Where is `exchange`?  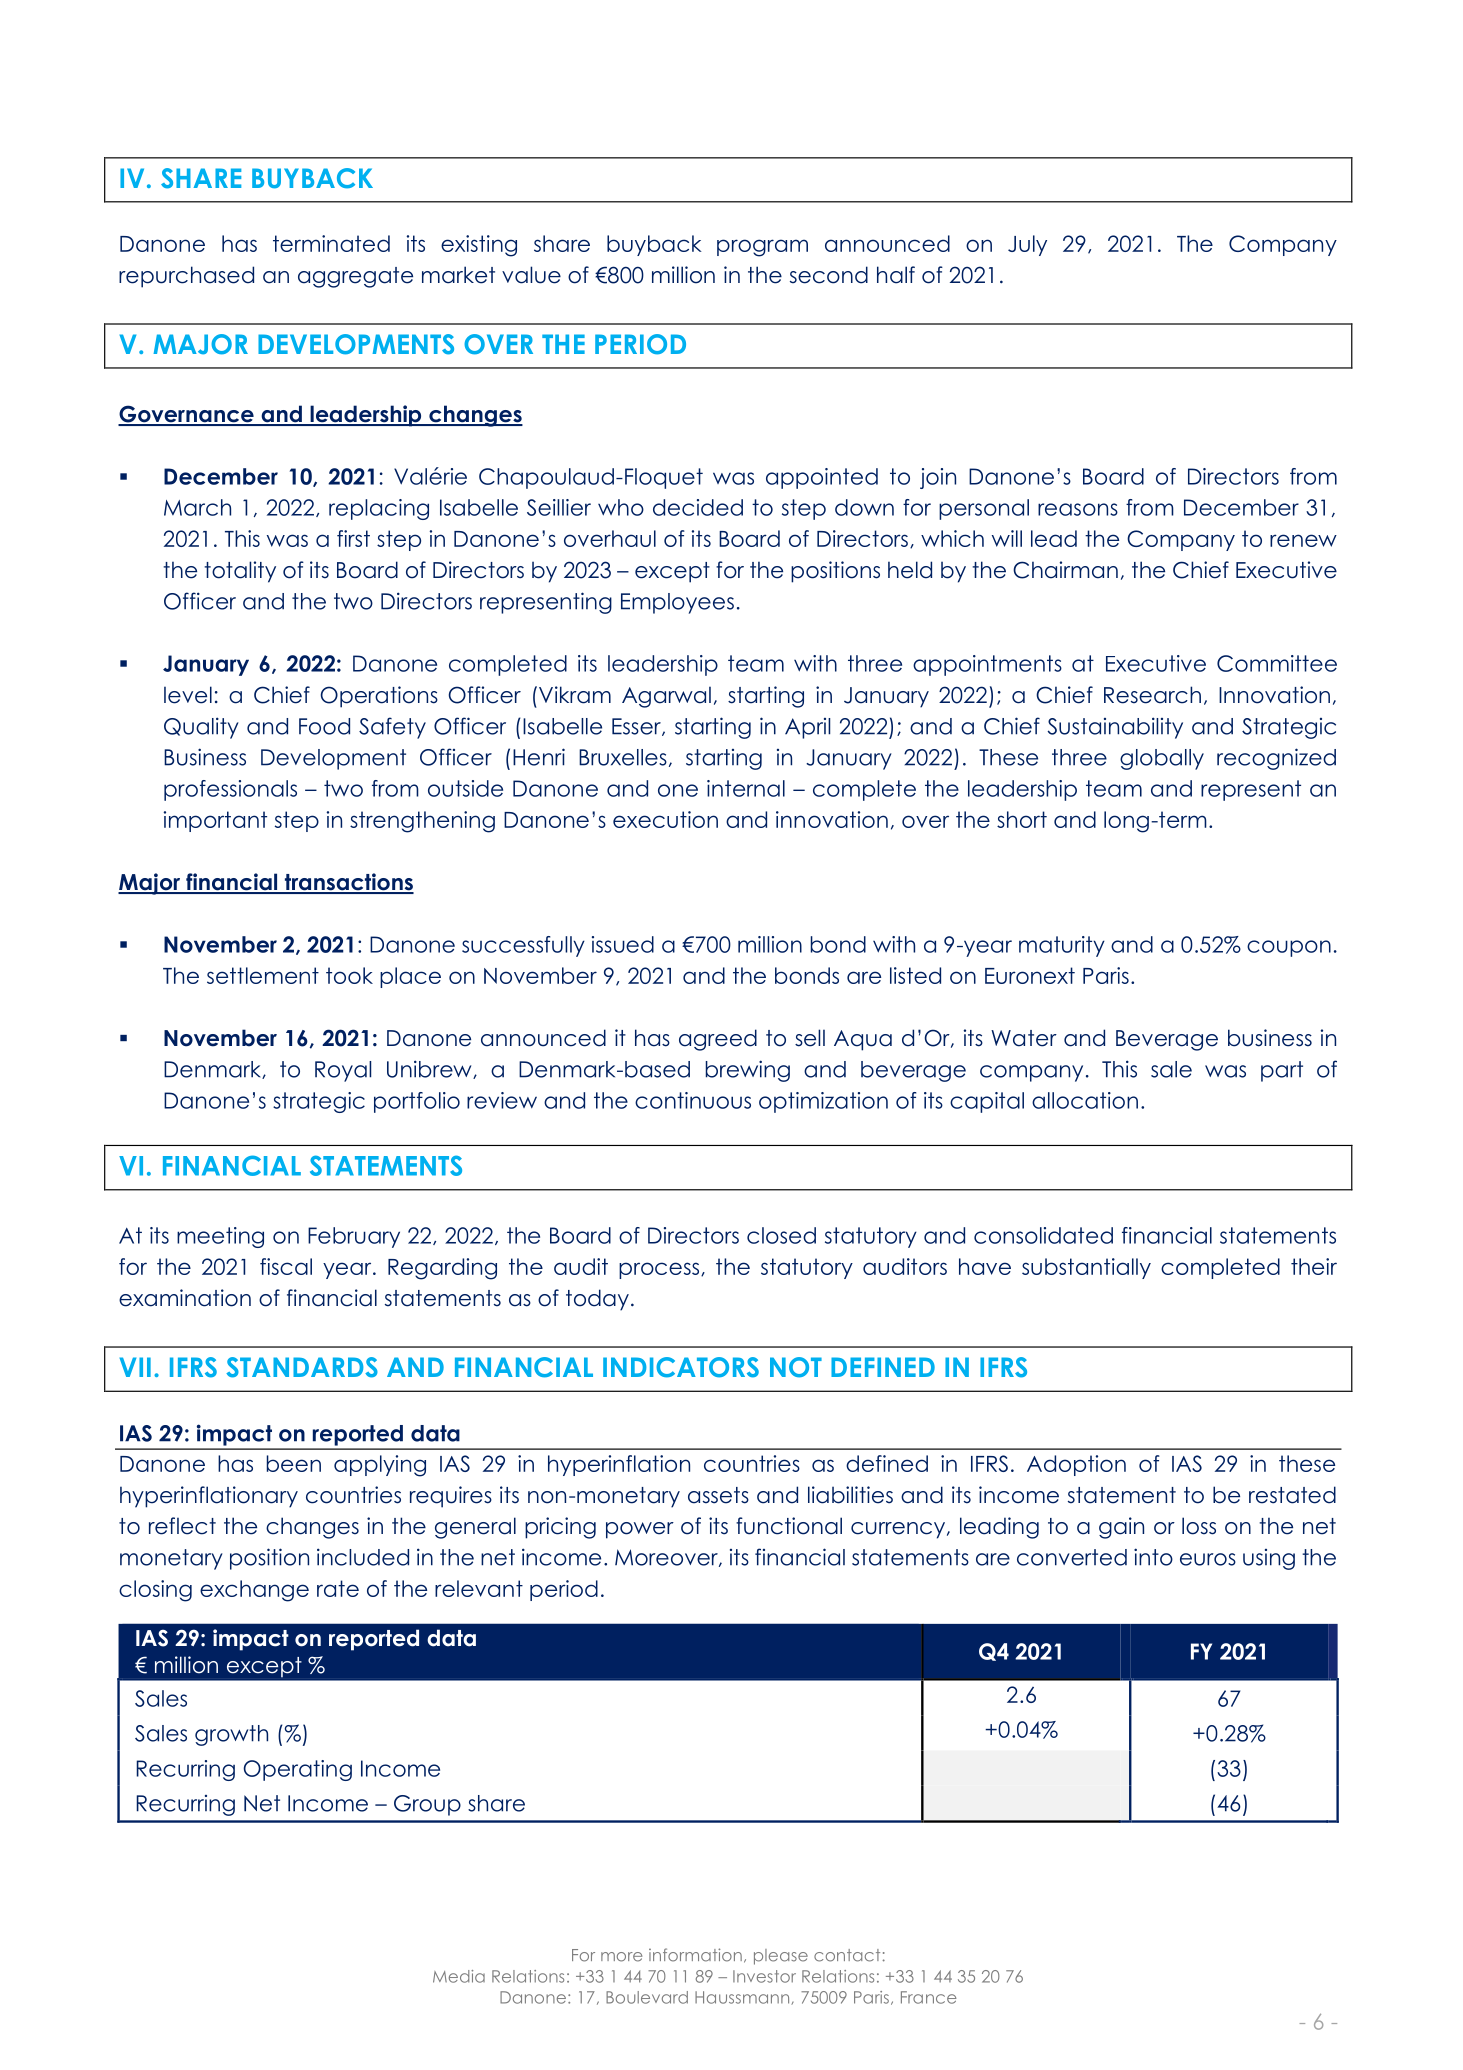 exchange is located at coordinates (254, 1591).
